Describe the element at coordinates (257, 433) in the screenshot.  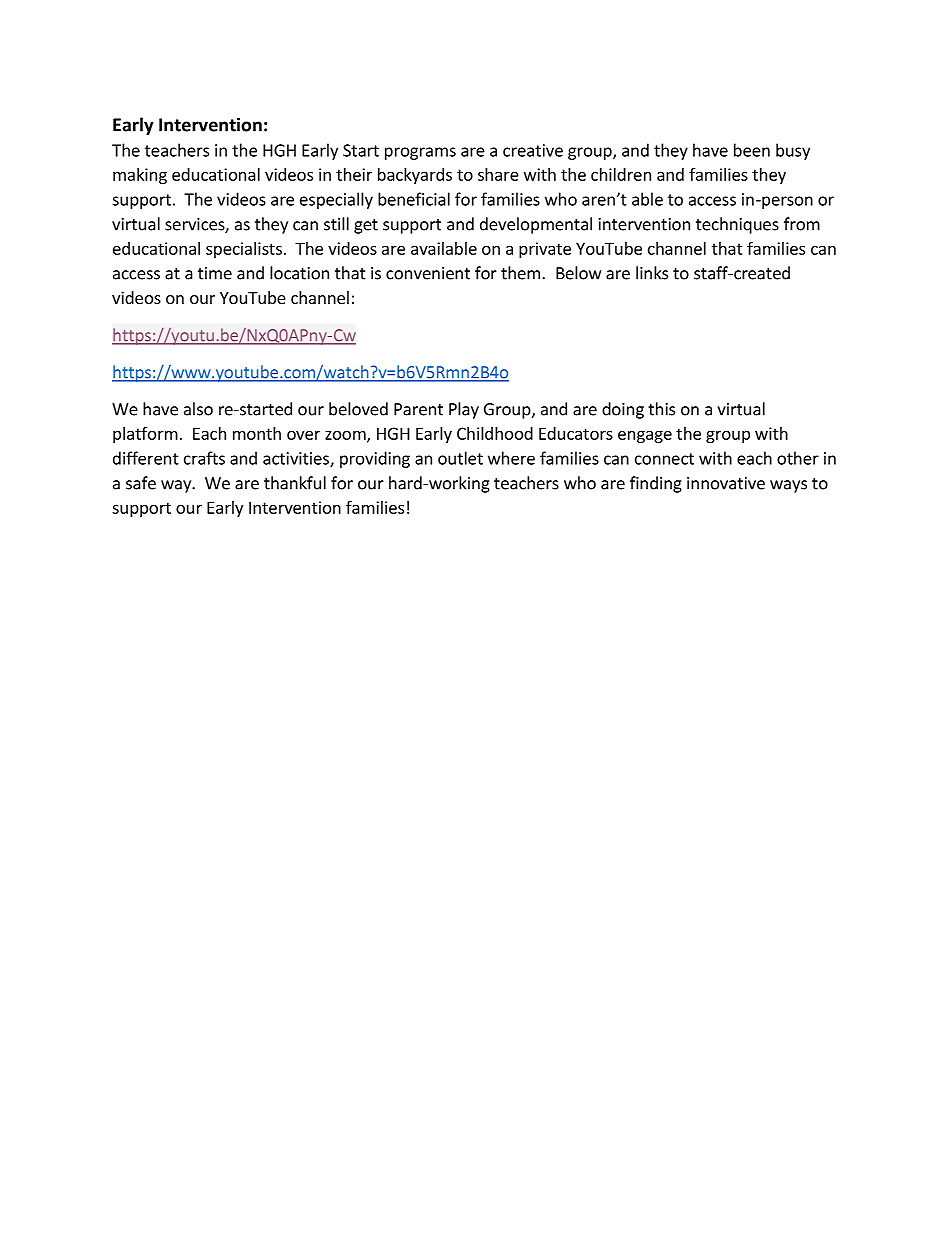
I see `month` at that location.
